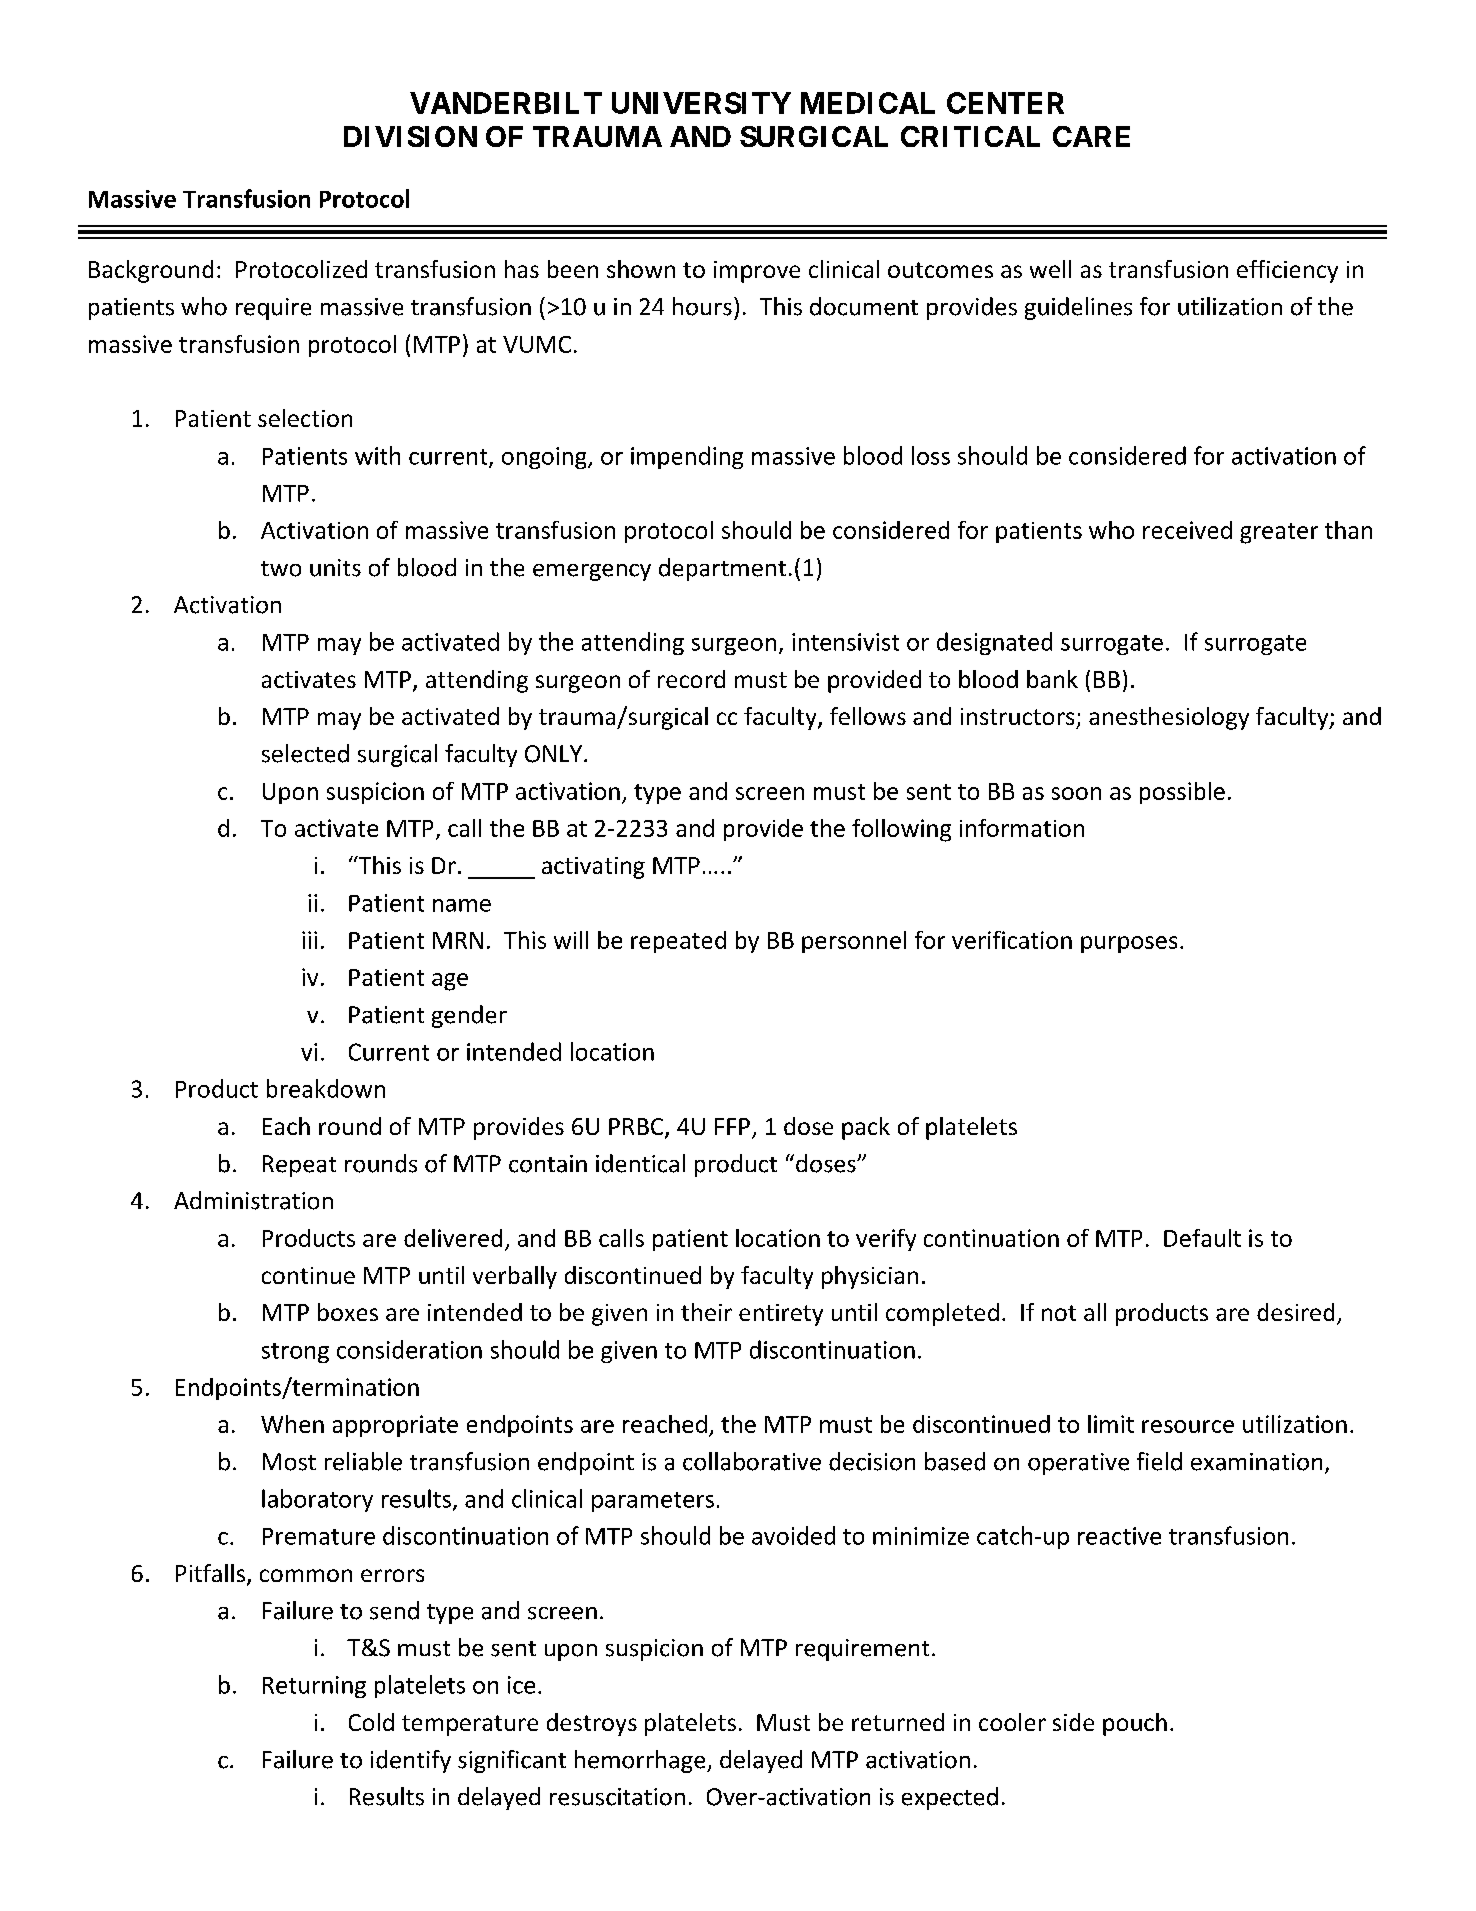 The width and height of the image is (1476, 1911). Describe the element at coordinates (854, 942) in the image. I see `personnel` at that location.
